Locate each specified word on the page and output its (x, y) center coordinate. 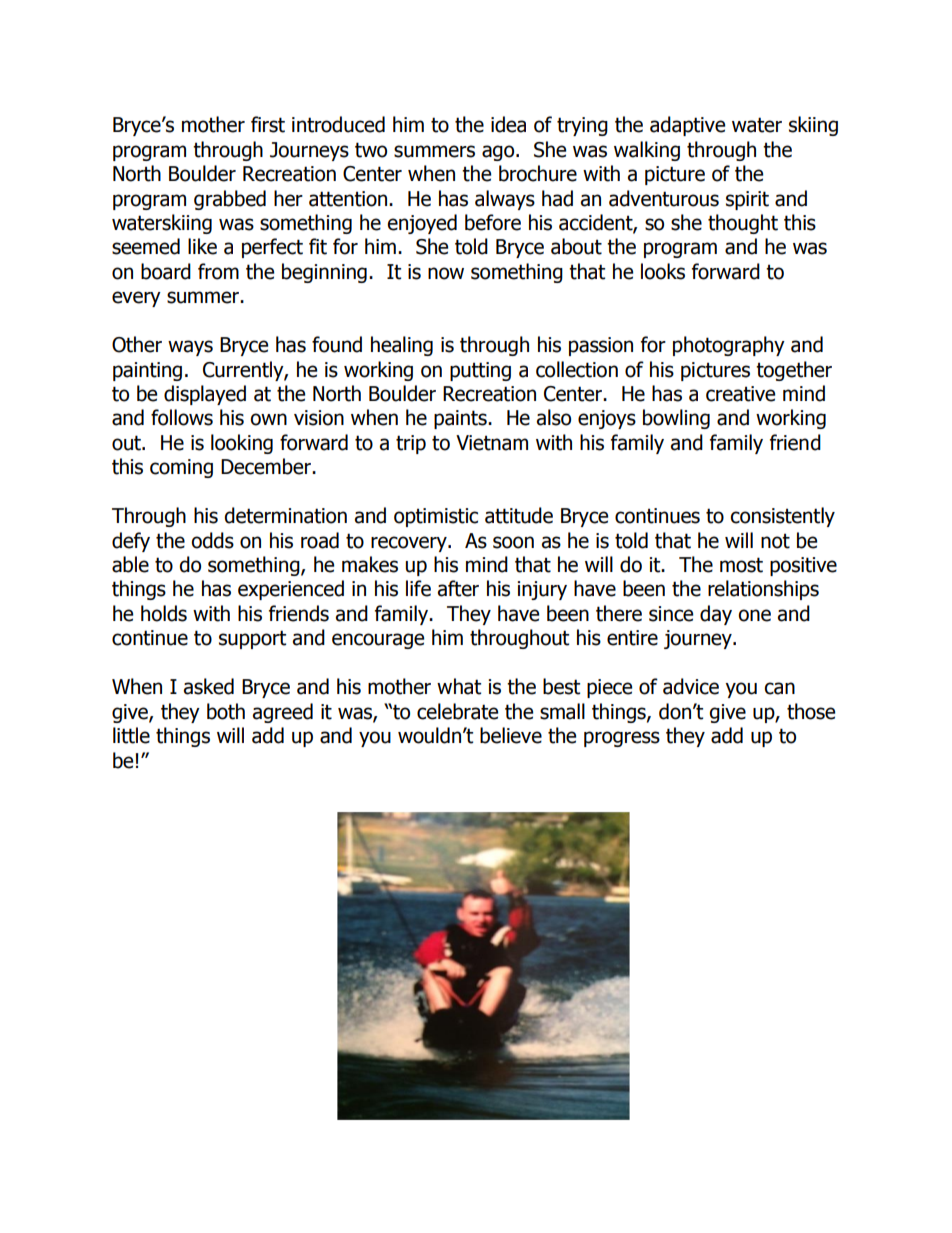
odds (212, 540)
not (775, 541)
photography (729, 346)
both (226, 711)
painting (147, 371)
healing (402, 346)
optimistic (436, 517)
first (268, 124)
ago (499, 153)
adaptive (687, 126)
